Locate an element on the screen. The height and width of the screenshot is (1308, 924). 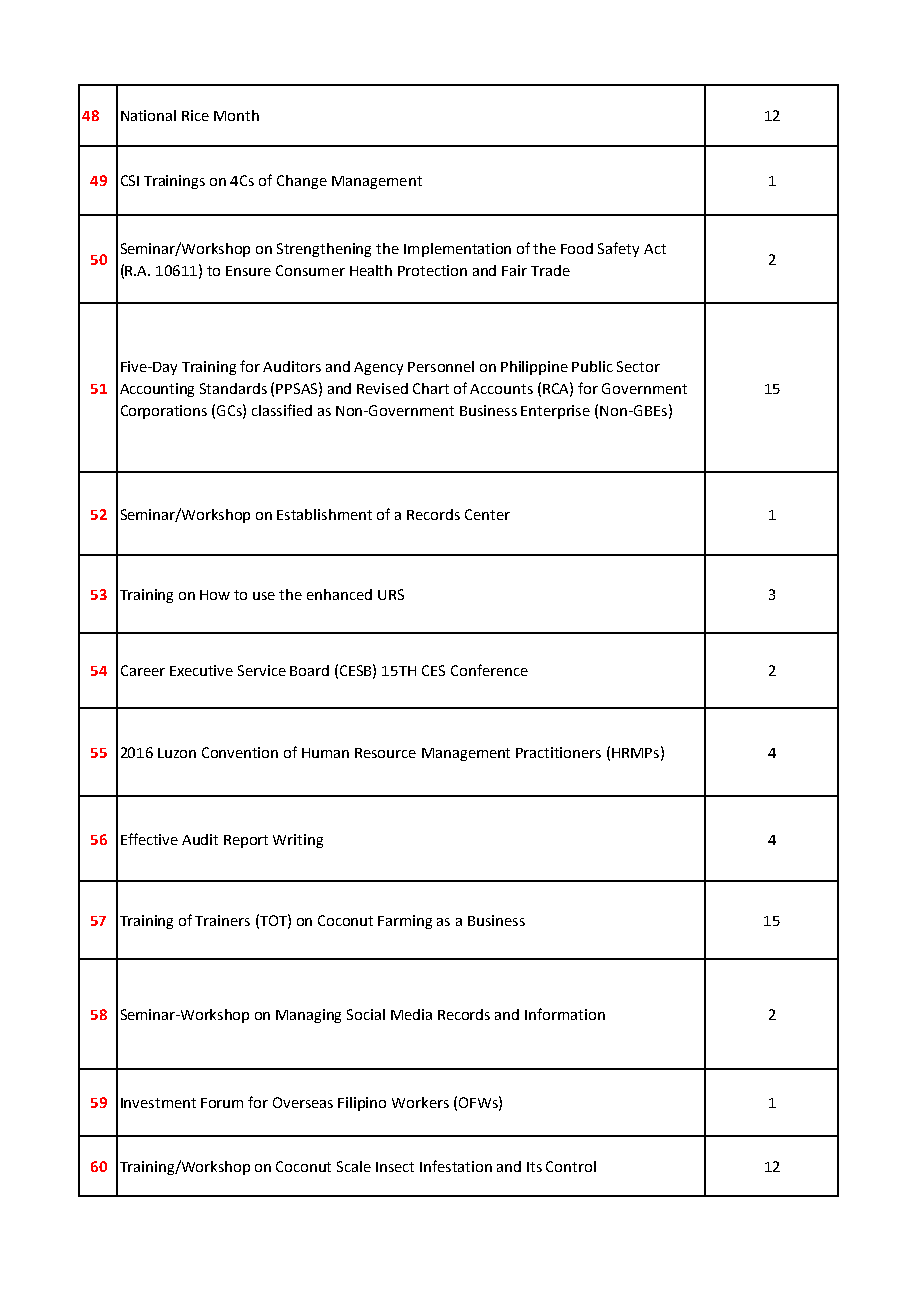
Conference is located at coordinates (489, 670).
